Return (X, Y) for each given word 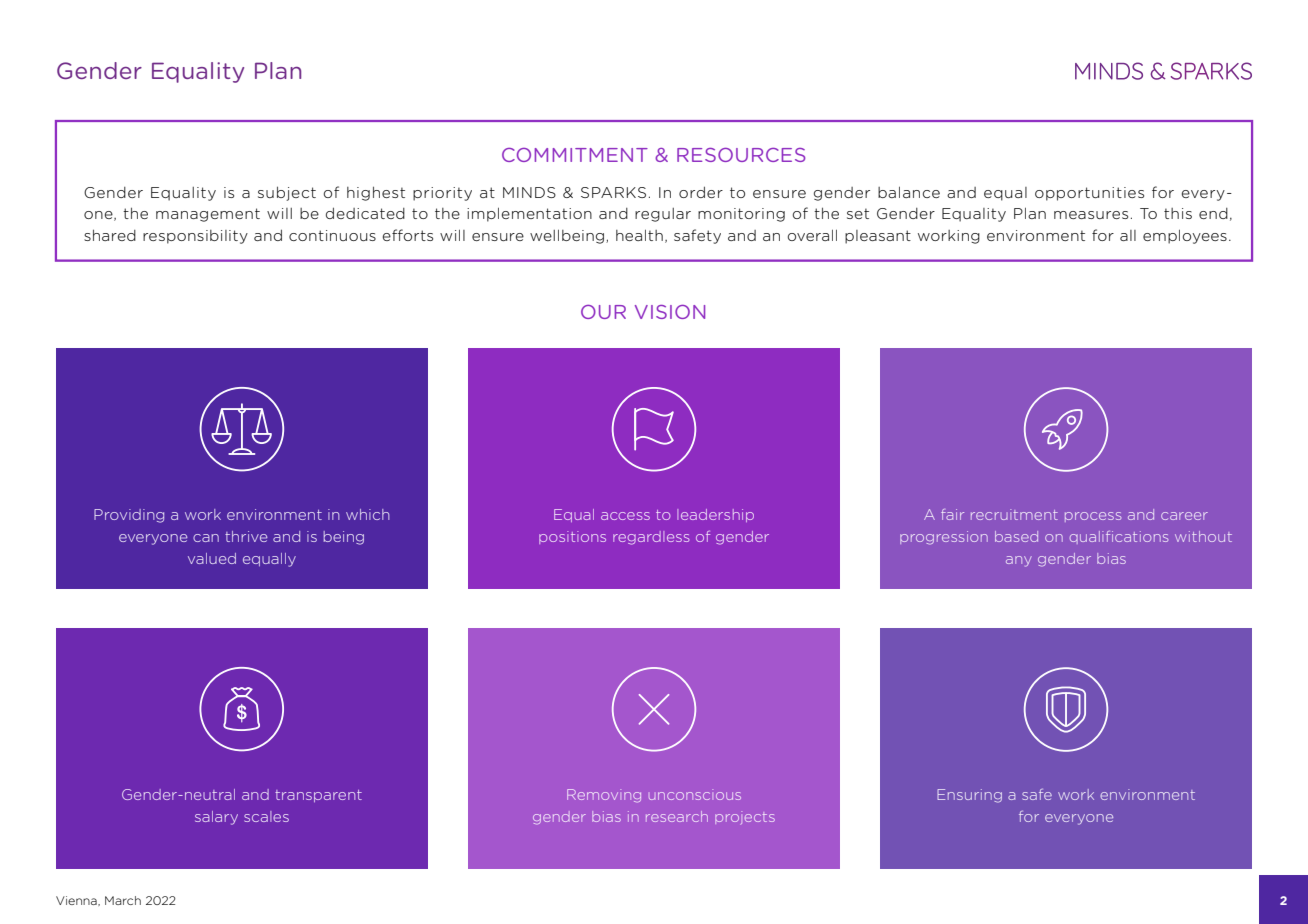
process (1093, 517)
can (206, 538)
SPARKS (613, 192)
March (123, 900)
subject (287, 193)
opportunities (1089, 194)
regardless (651, 538)
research (677, 816)
